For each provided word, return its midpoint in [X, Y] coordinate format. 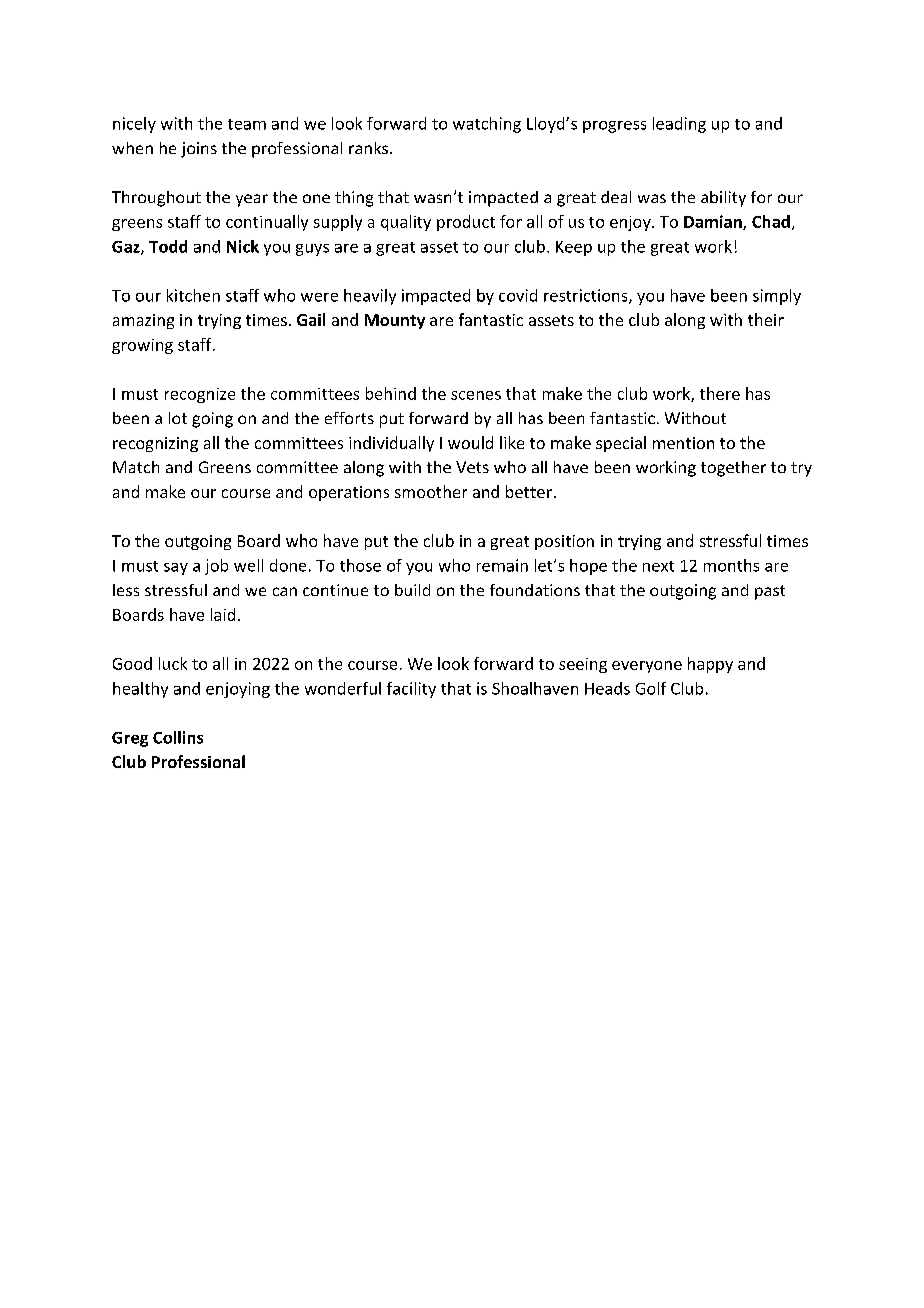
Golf [651, 688]
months [731, 565]
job [216, 567]
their [766, 319]
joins [199, 150]
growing [142, 346]
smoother [431, 491]
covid [518, 295]
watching [487, 125]
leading [679, 125]
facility [411, 690]
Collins [178, 737]
